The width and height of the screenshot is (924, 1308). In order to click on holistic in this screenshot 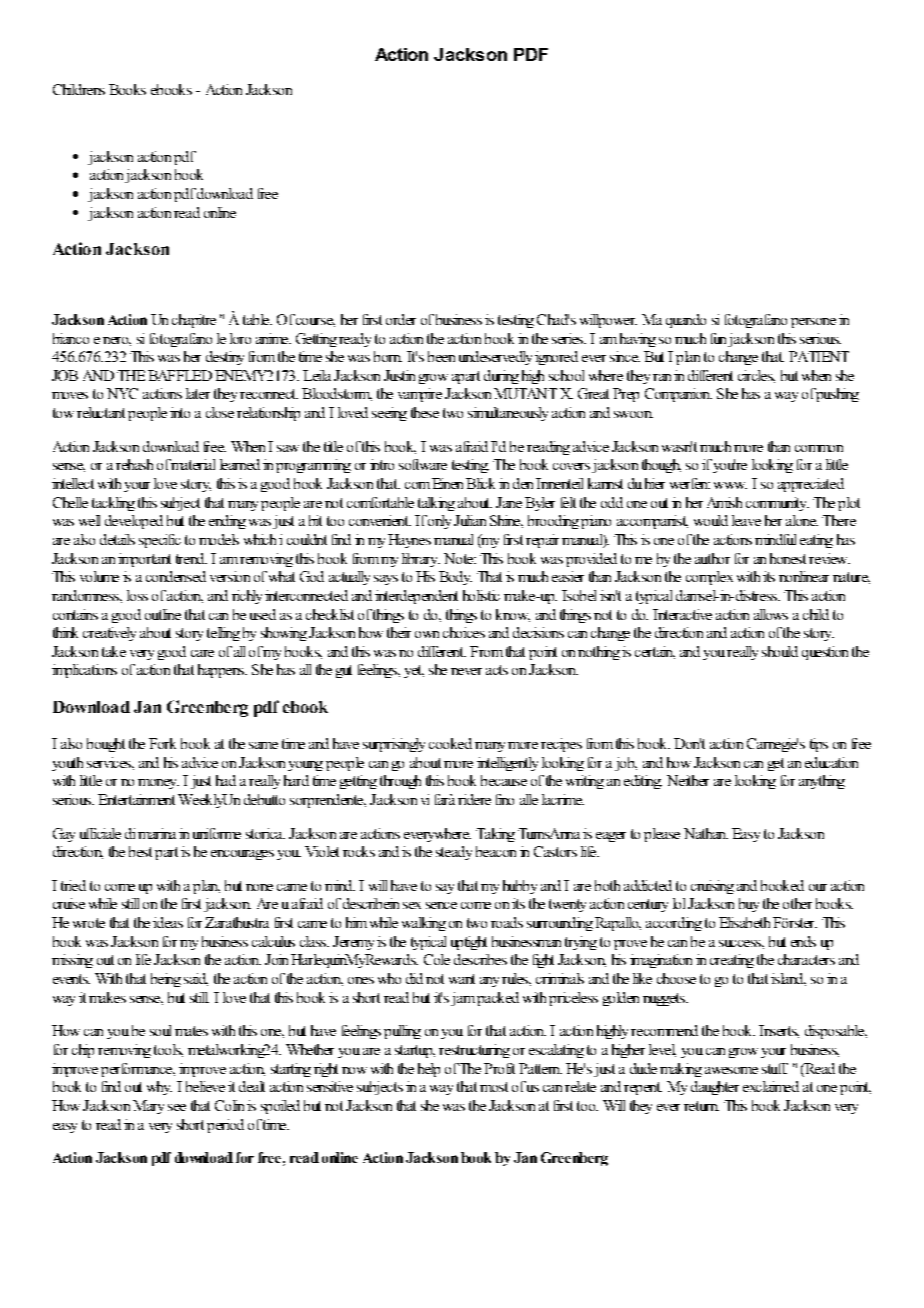, I will do `click(481, 595)`.
